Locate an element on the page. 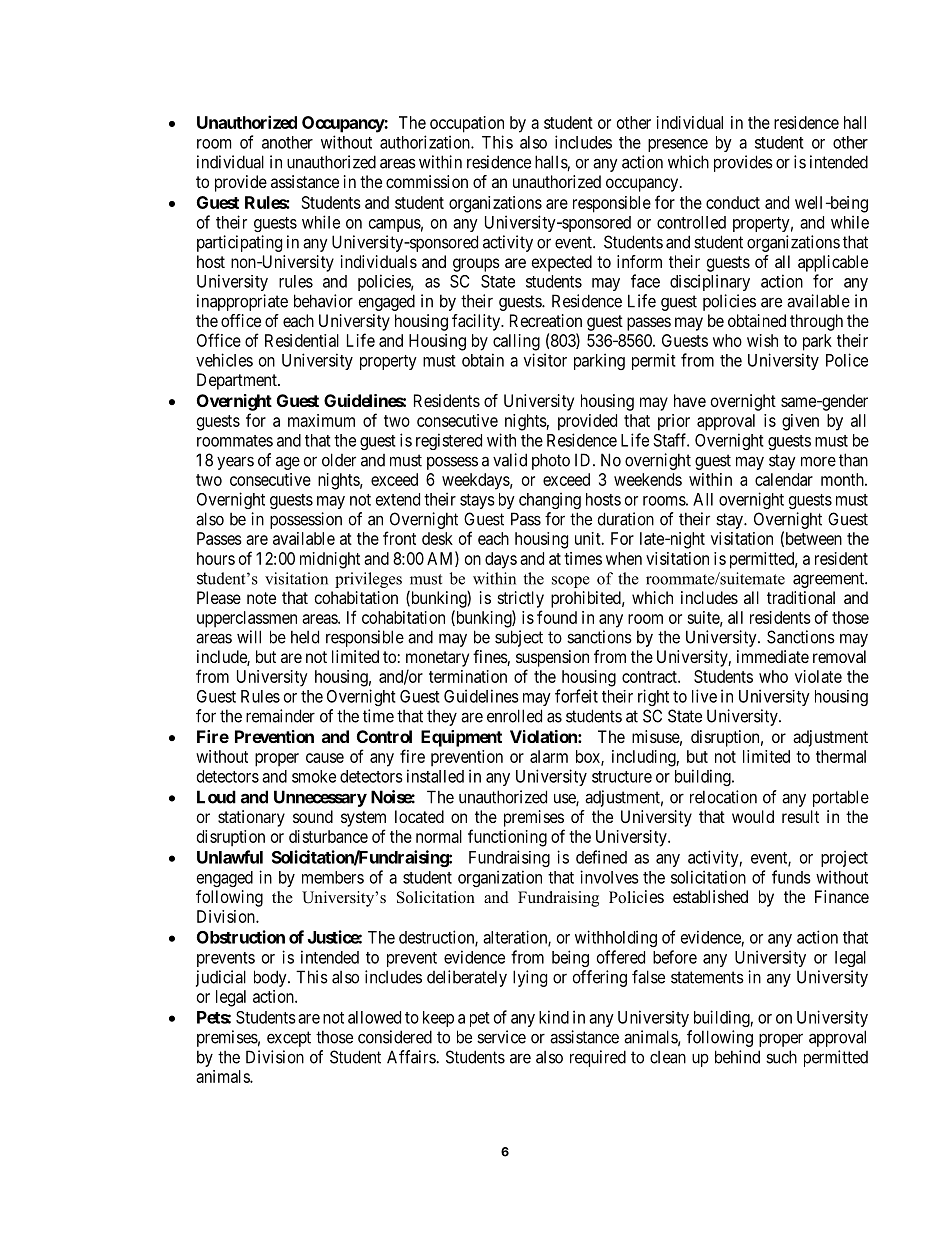  visitor is located at coordinates (545, 360).
